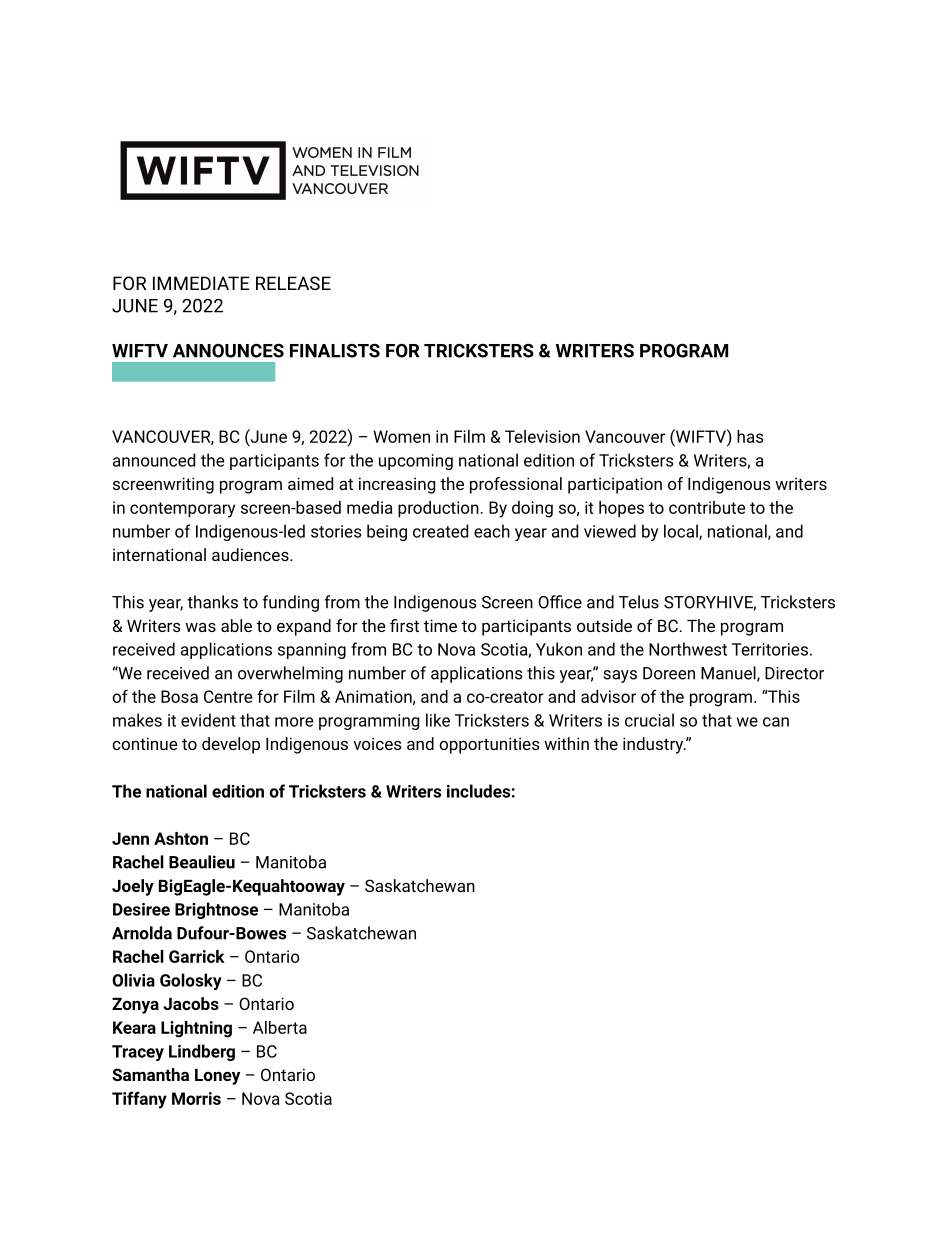 Image resolution: width=952 pixels, height=1233 pixels. What do you see at coordinates (202, 862) in the screenshot?
I see `Beaulieu` at bounding box center [202, 862].
